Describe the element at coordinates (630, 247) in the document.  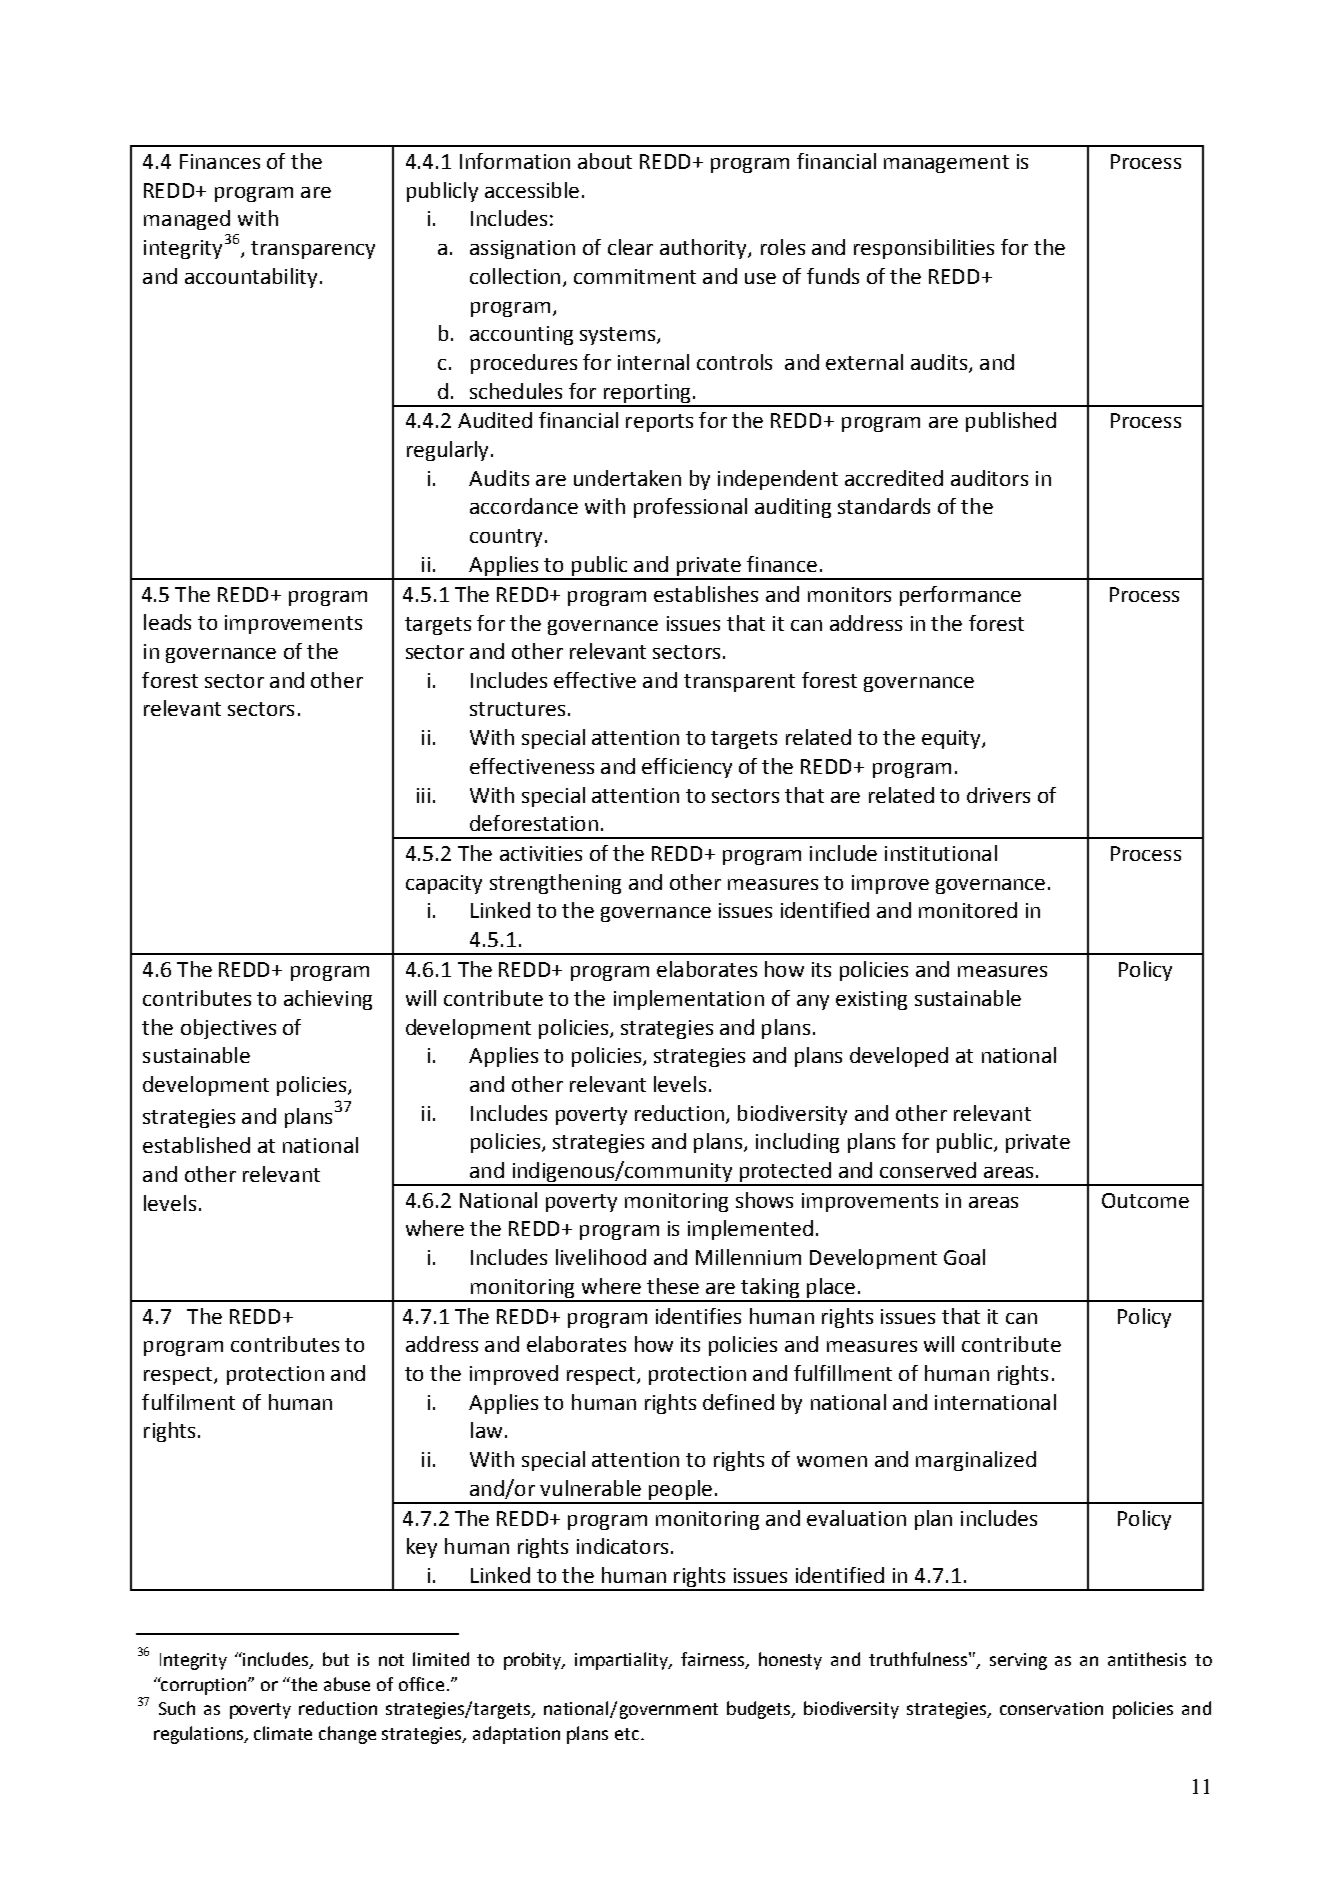
I see `clear` at that location.
